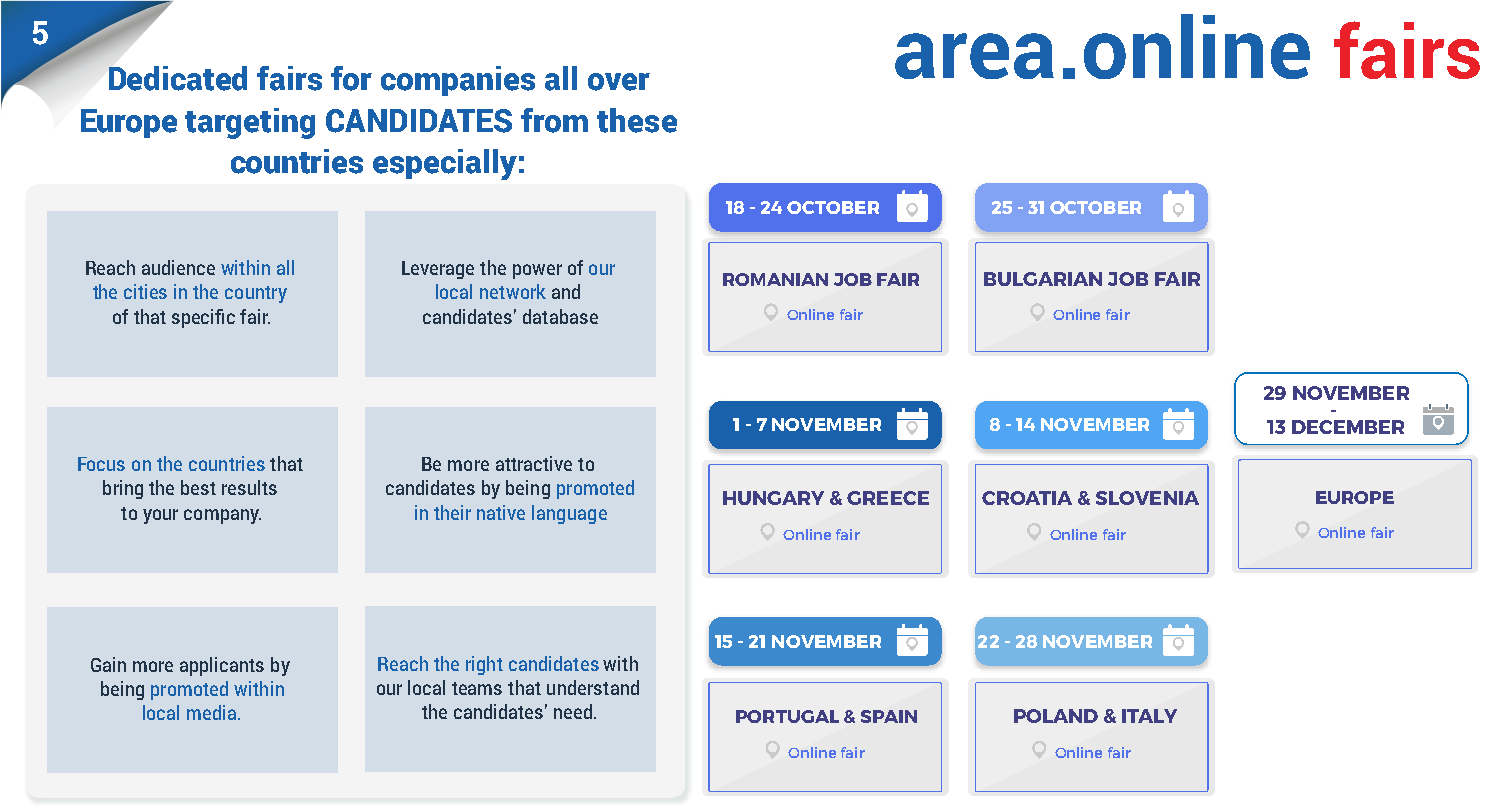 This screenshot has height=812, width=1497. I want to click on BULGARIAN, so click(1043, 279).
